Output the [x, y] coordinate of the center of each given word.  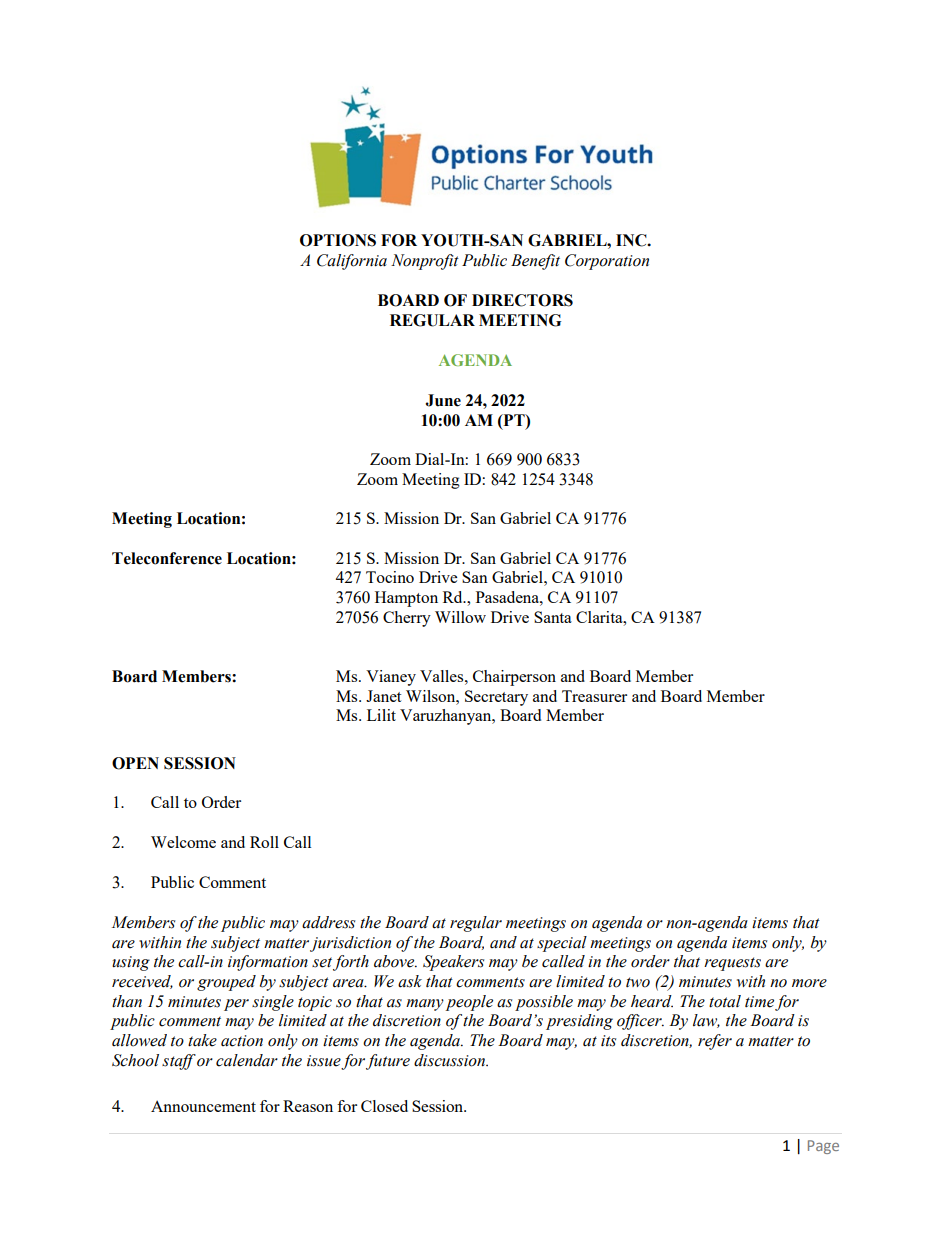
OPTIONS [338, 240]
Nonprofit [425, 262]
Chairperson [514, 678]
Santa [553, 617]
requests [732, 964]
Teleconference [167, 558]
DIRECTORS [522, 300]
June [443, 400]
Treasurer [594, 696]
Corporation [607, 262]
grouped [226, 983]
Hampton [406, 599]
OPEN [135, 763]
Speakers [453, 963]
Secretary [496, 698]
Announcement [203, 1106]
